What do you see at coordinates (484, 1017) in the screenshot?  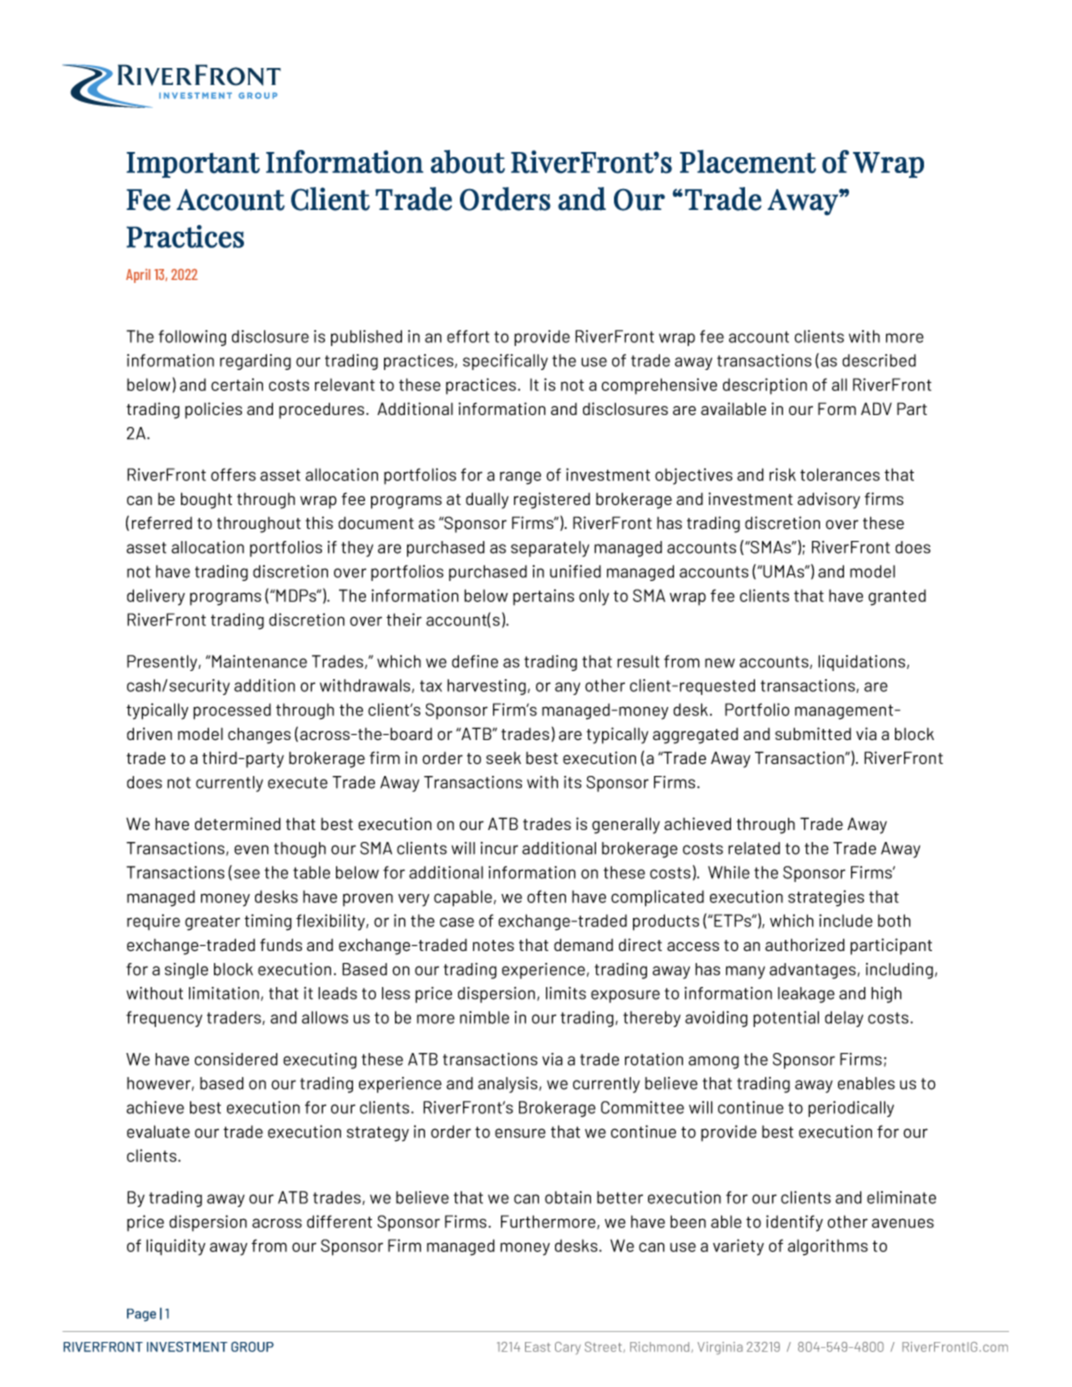 I see `nimble` at bounding box center [484, 1017].
